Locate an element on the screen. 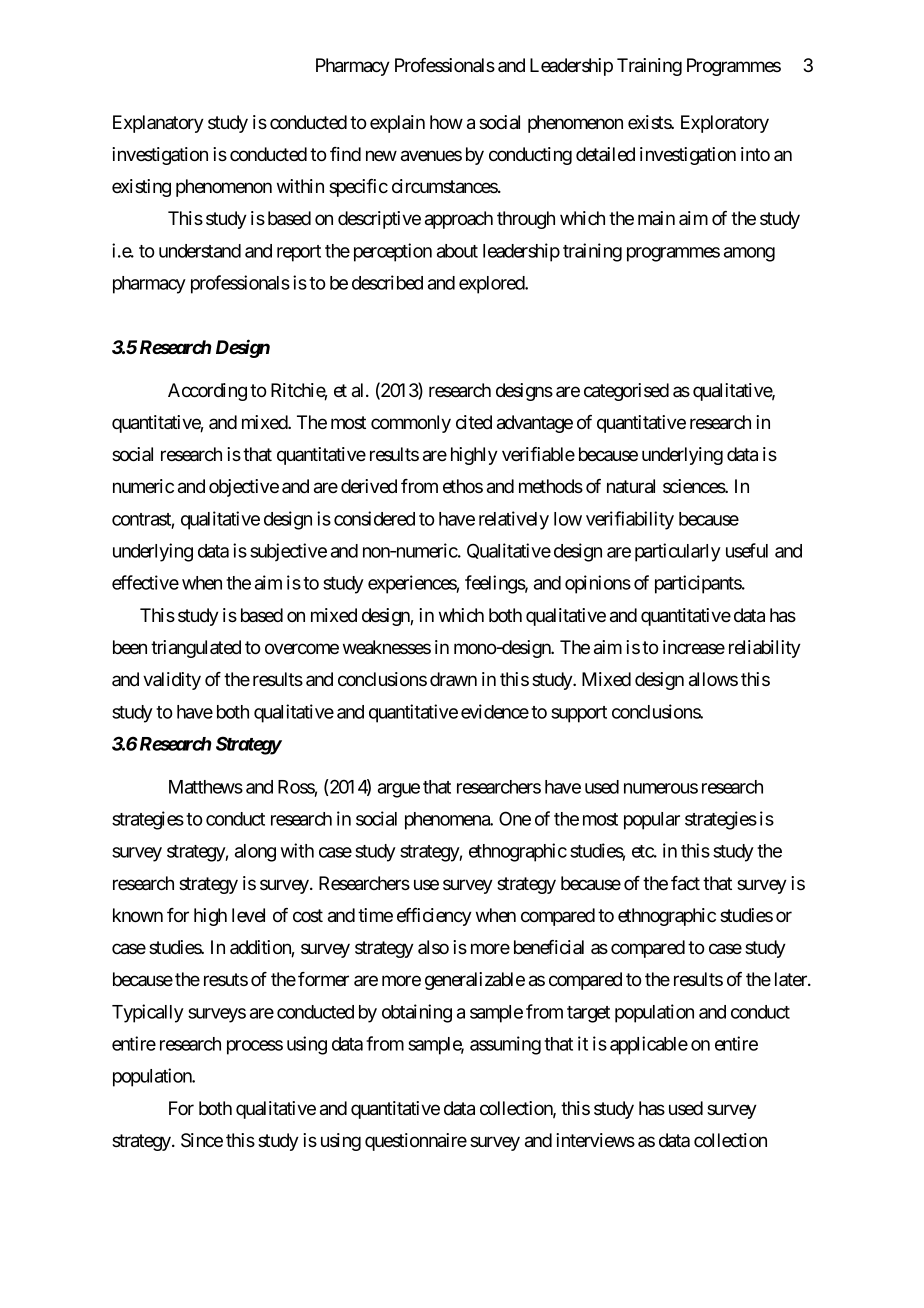  reliability is located at coordinates (765, 649).
